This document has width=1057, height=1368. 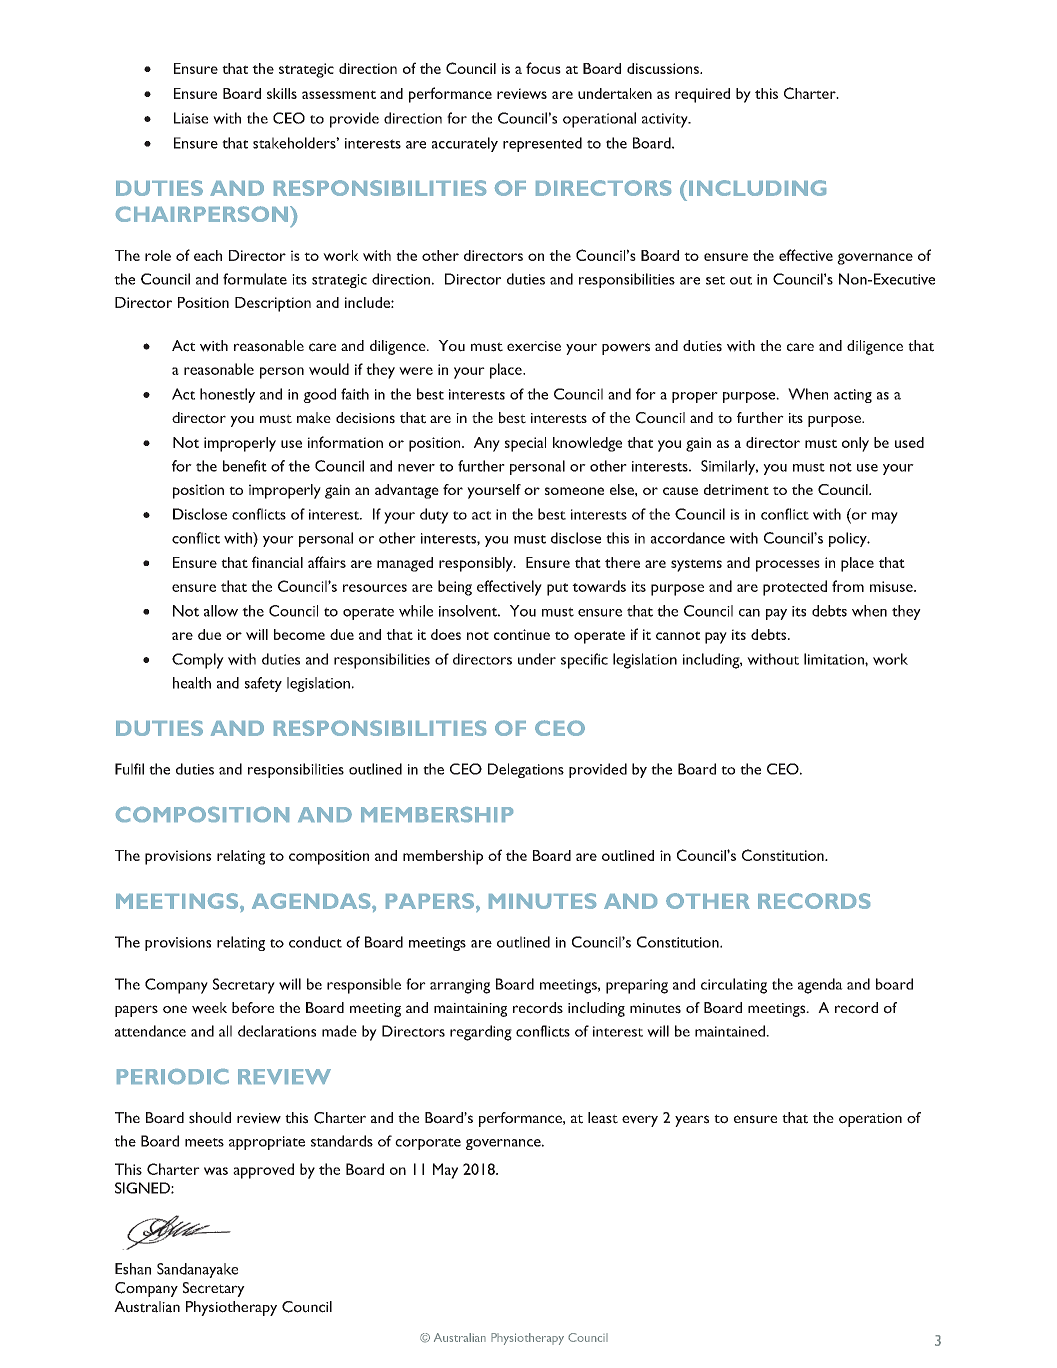 I want to click on Liaise, so click(x=191, y=118).
